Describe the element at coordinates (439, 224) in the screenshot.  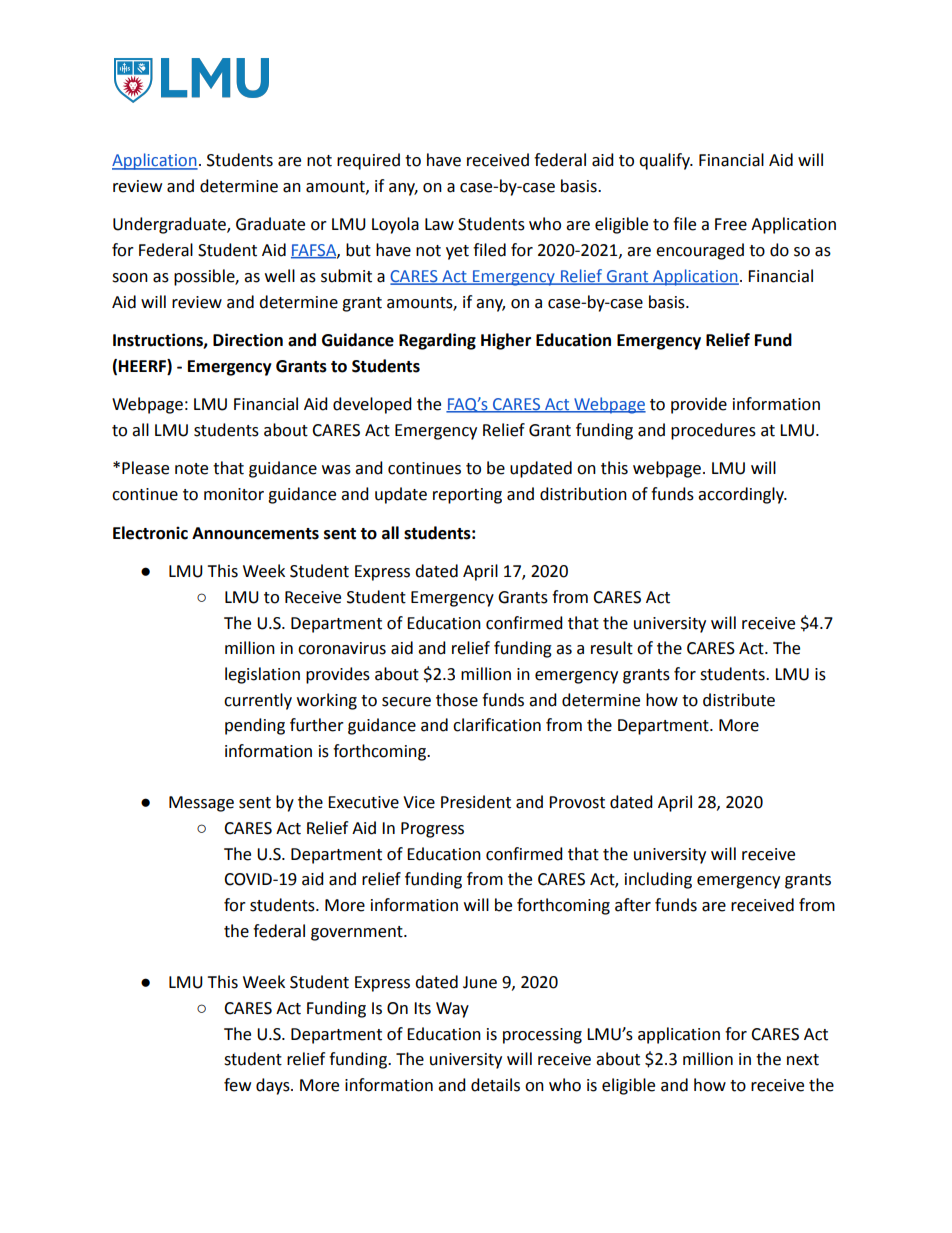
I see `Law` at that location.
